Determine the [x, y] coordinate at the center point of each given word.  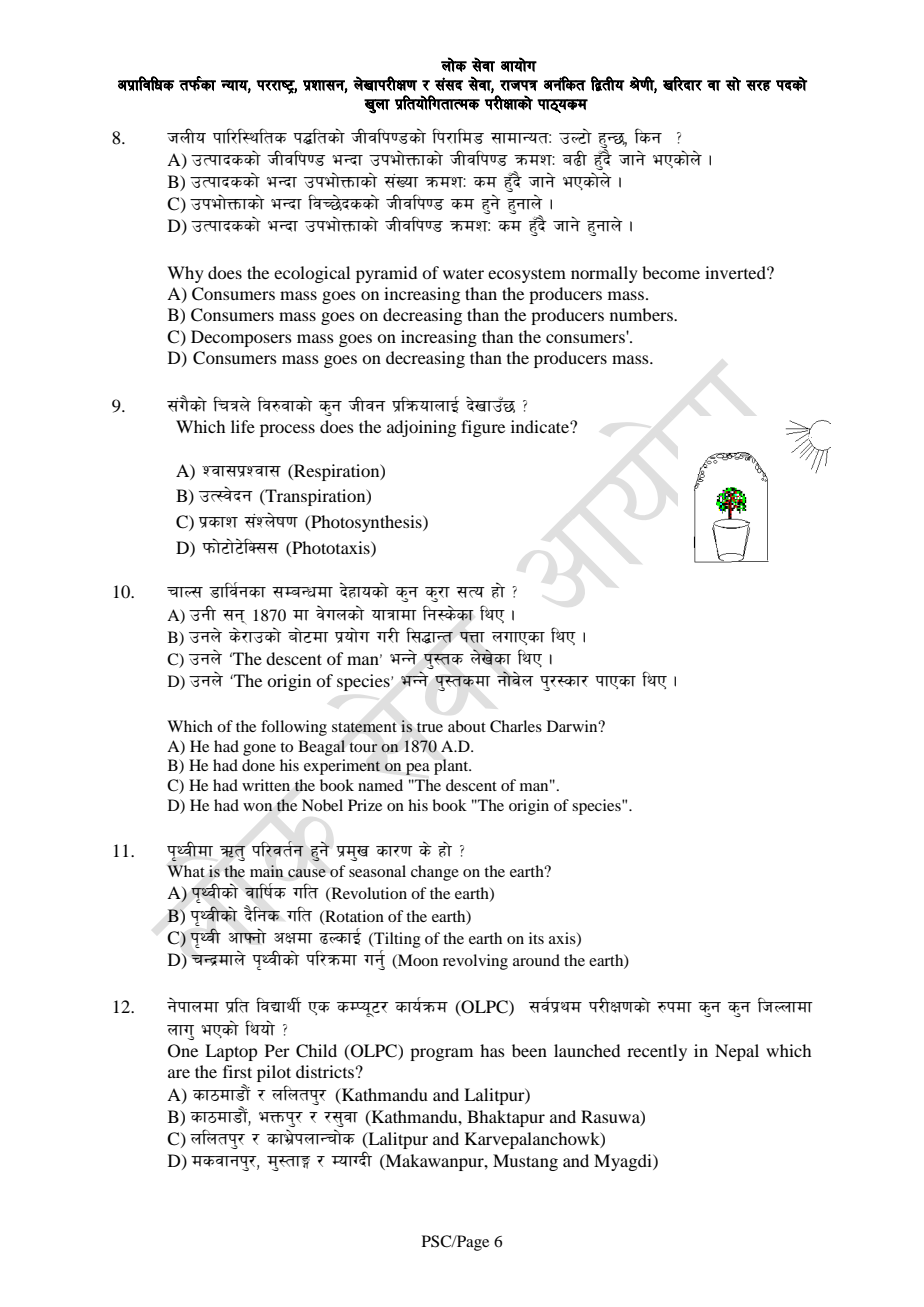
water [463, 273]
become [671, 272]
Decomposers [241, 338]
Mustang [525, 1162]
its [536, 938]
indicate [541, 426]
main [267, 871]
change [435, 873]
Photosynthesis [366, 523]
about [467, 726]
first [237, 1071]
